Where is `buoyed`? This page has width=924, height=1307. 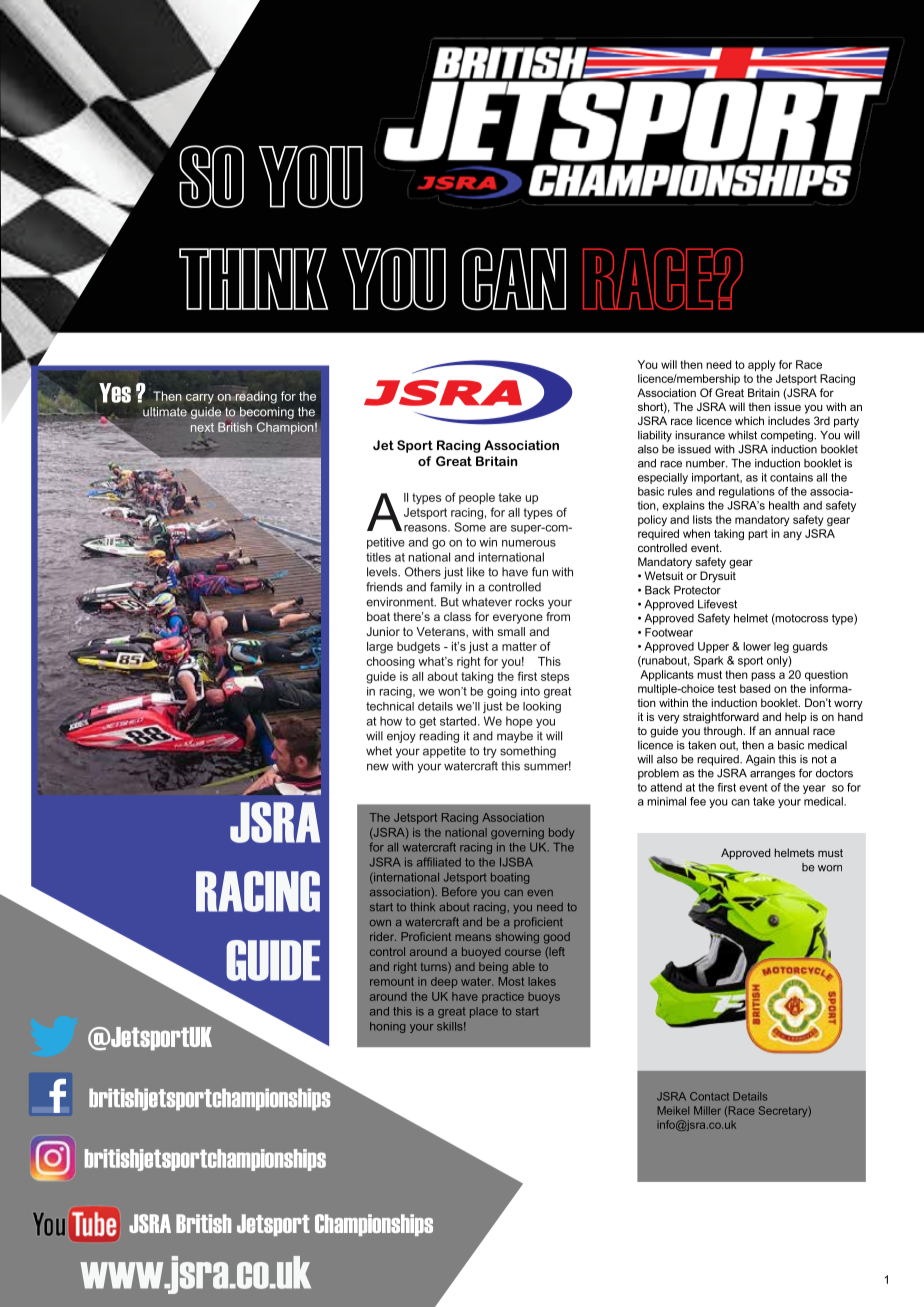 buoyed is located at coordinates (481, 953).
